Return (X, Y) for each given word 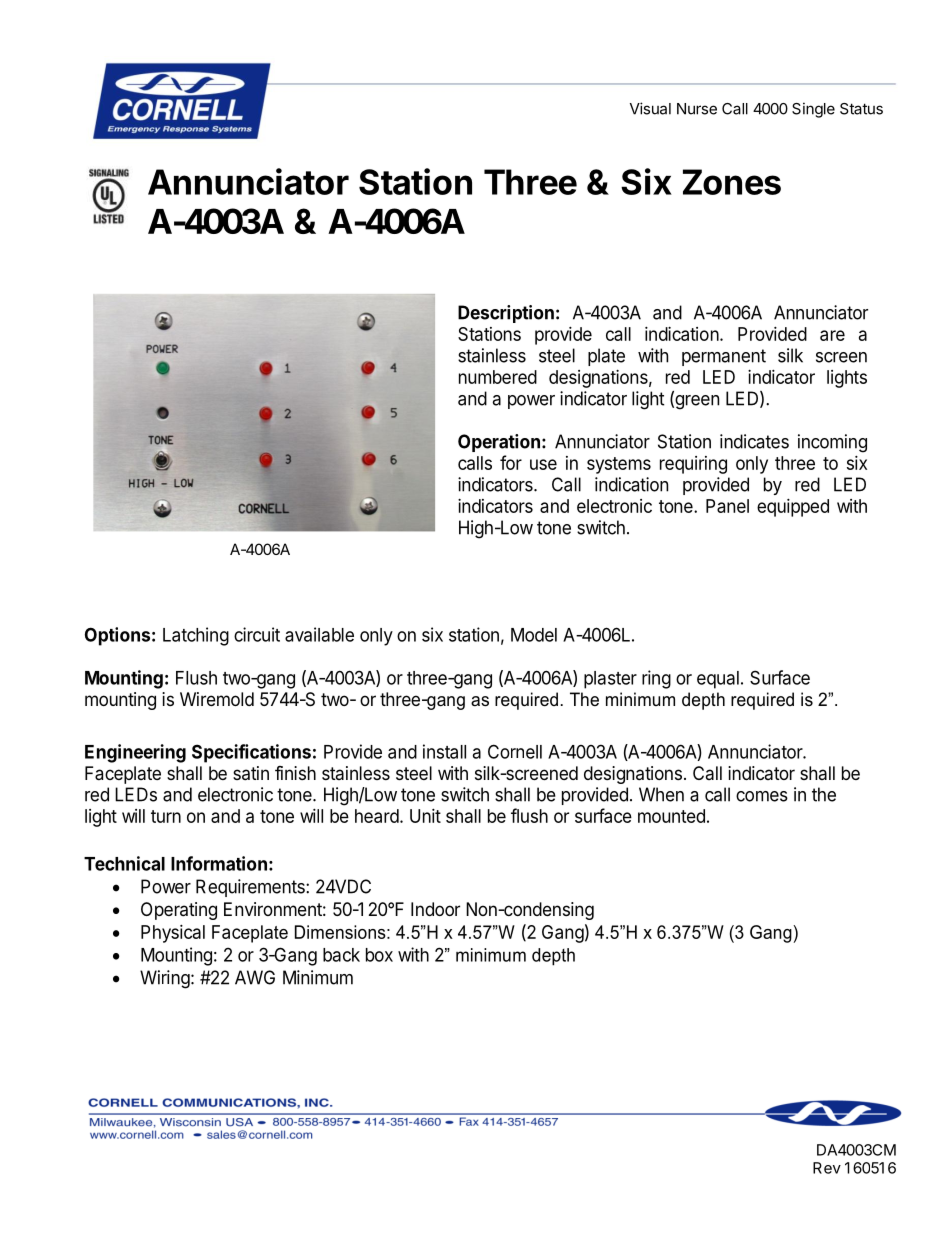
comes (762, 796)
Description (506, 314)
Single (813, 110)
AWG (255, 977)
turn (166, 816)
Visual (650, 108)
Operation (499, 443)
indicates (754, 441)
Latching (196, 636)
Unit (425, 816)
